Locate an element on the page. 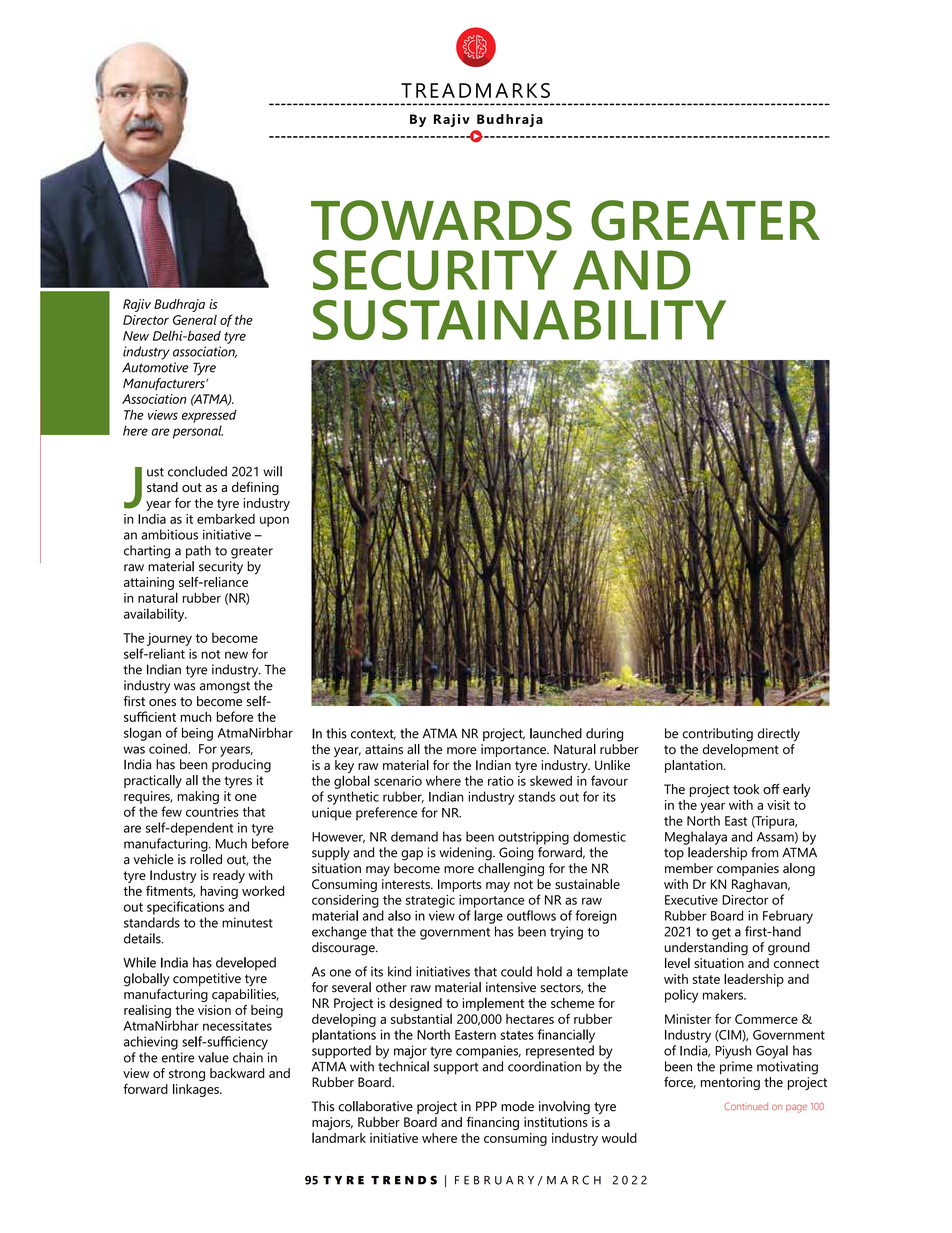  Continued is located at coordinates (746, 1106).
